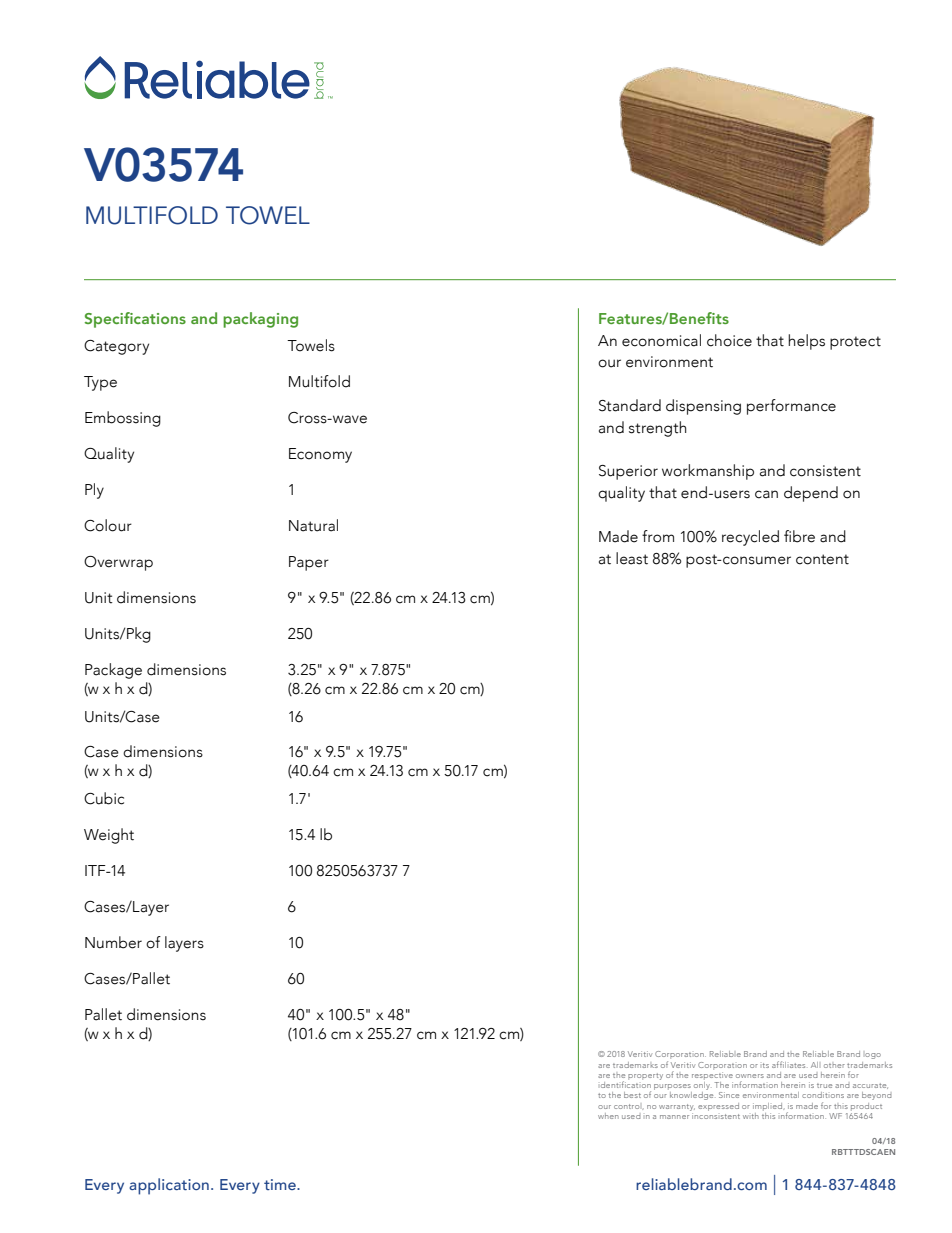  What do you see at coordinates (661, 340) in the page?
I see `economical` at bounding box center [661, 340].
